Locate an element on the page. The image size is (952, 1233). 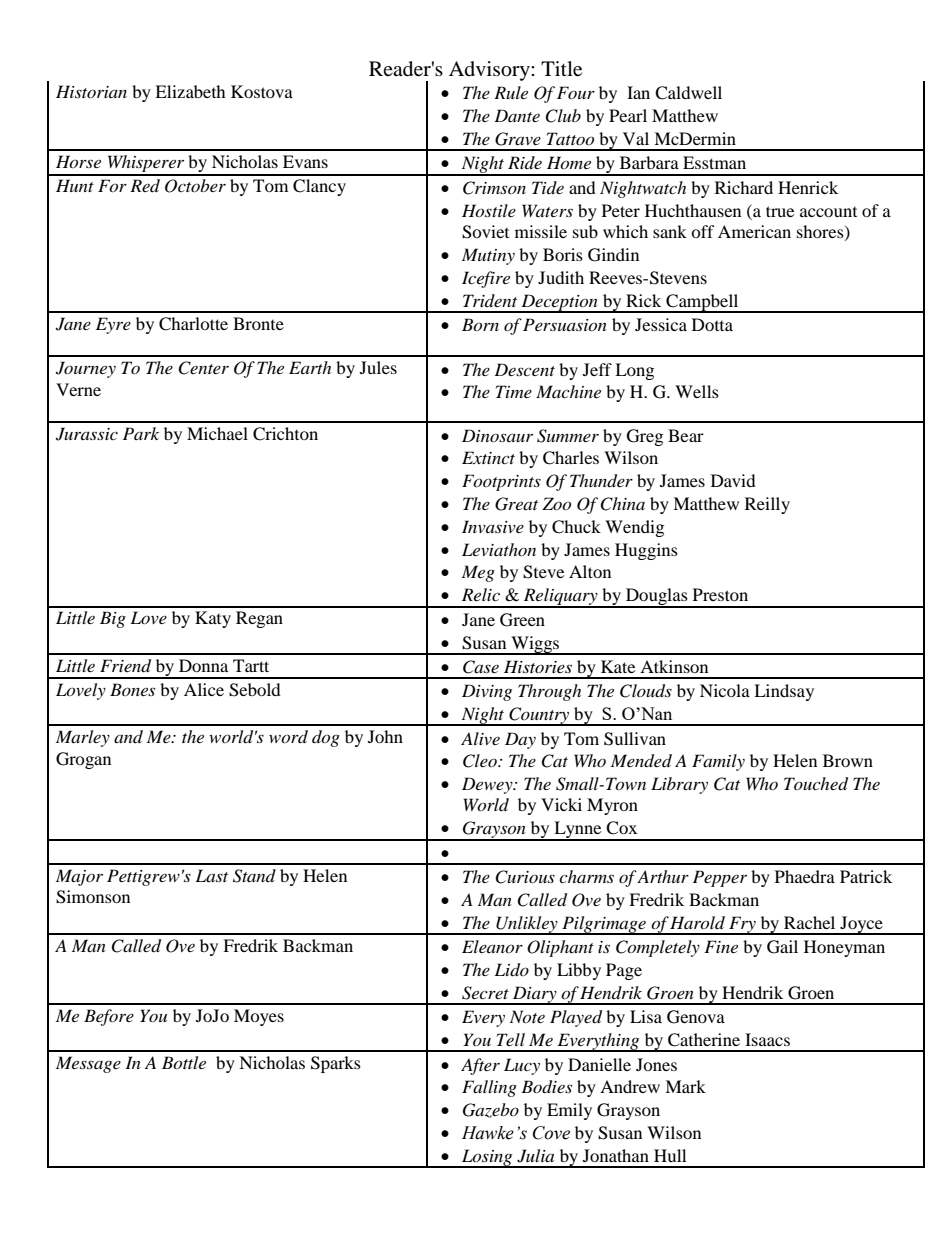
Last is located at coordinates (211, 875).
